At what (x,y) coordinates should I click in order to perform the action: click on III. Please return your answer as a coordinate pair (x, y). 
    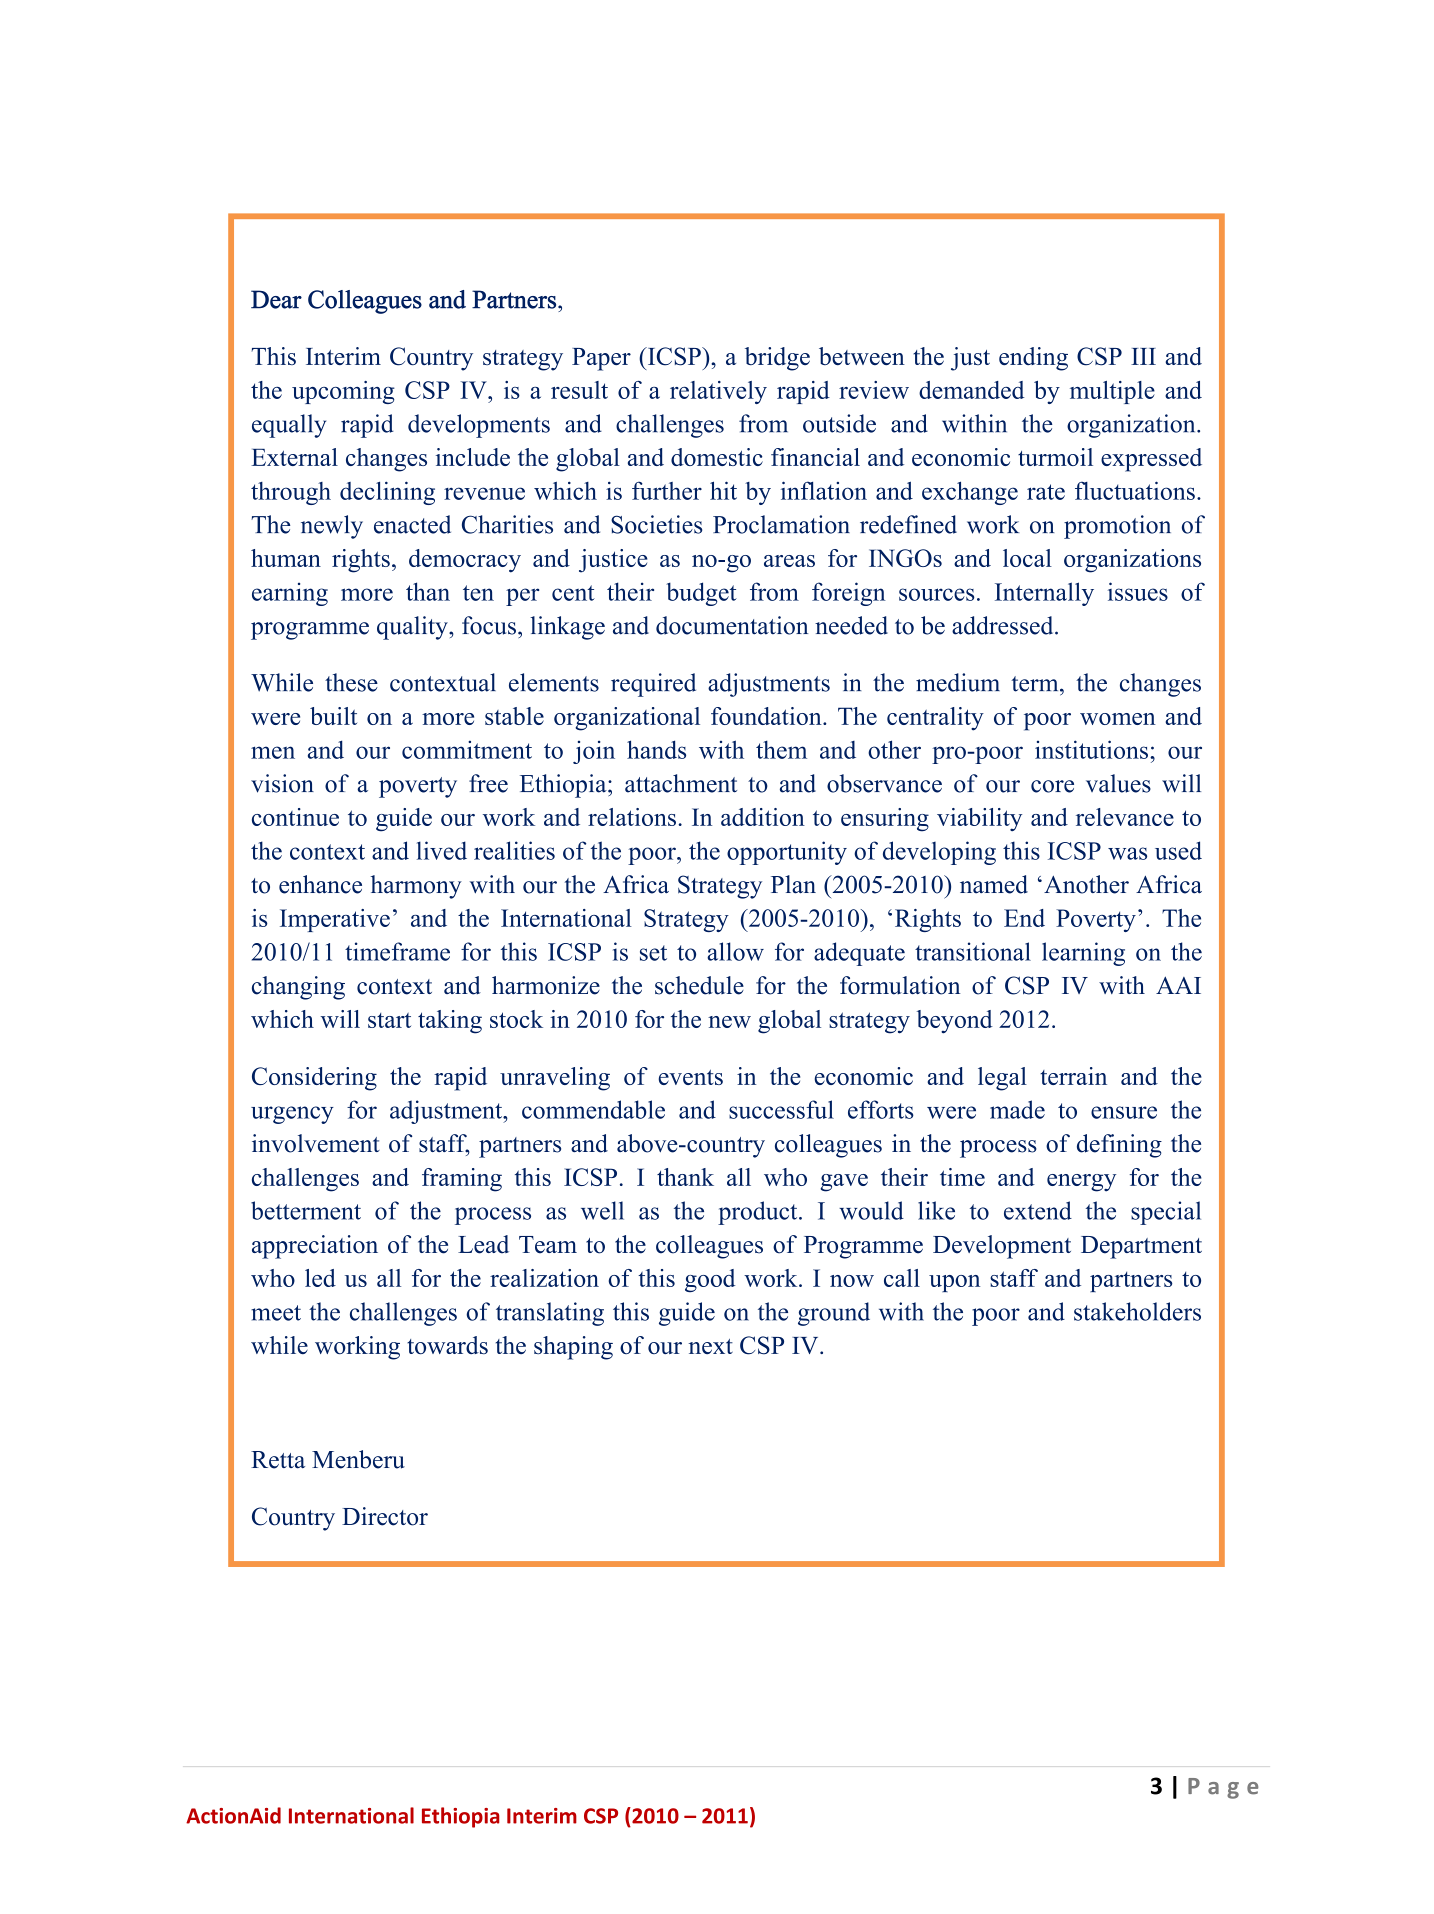
    Looking at the image, I should click on (1143, 356).
